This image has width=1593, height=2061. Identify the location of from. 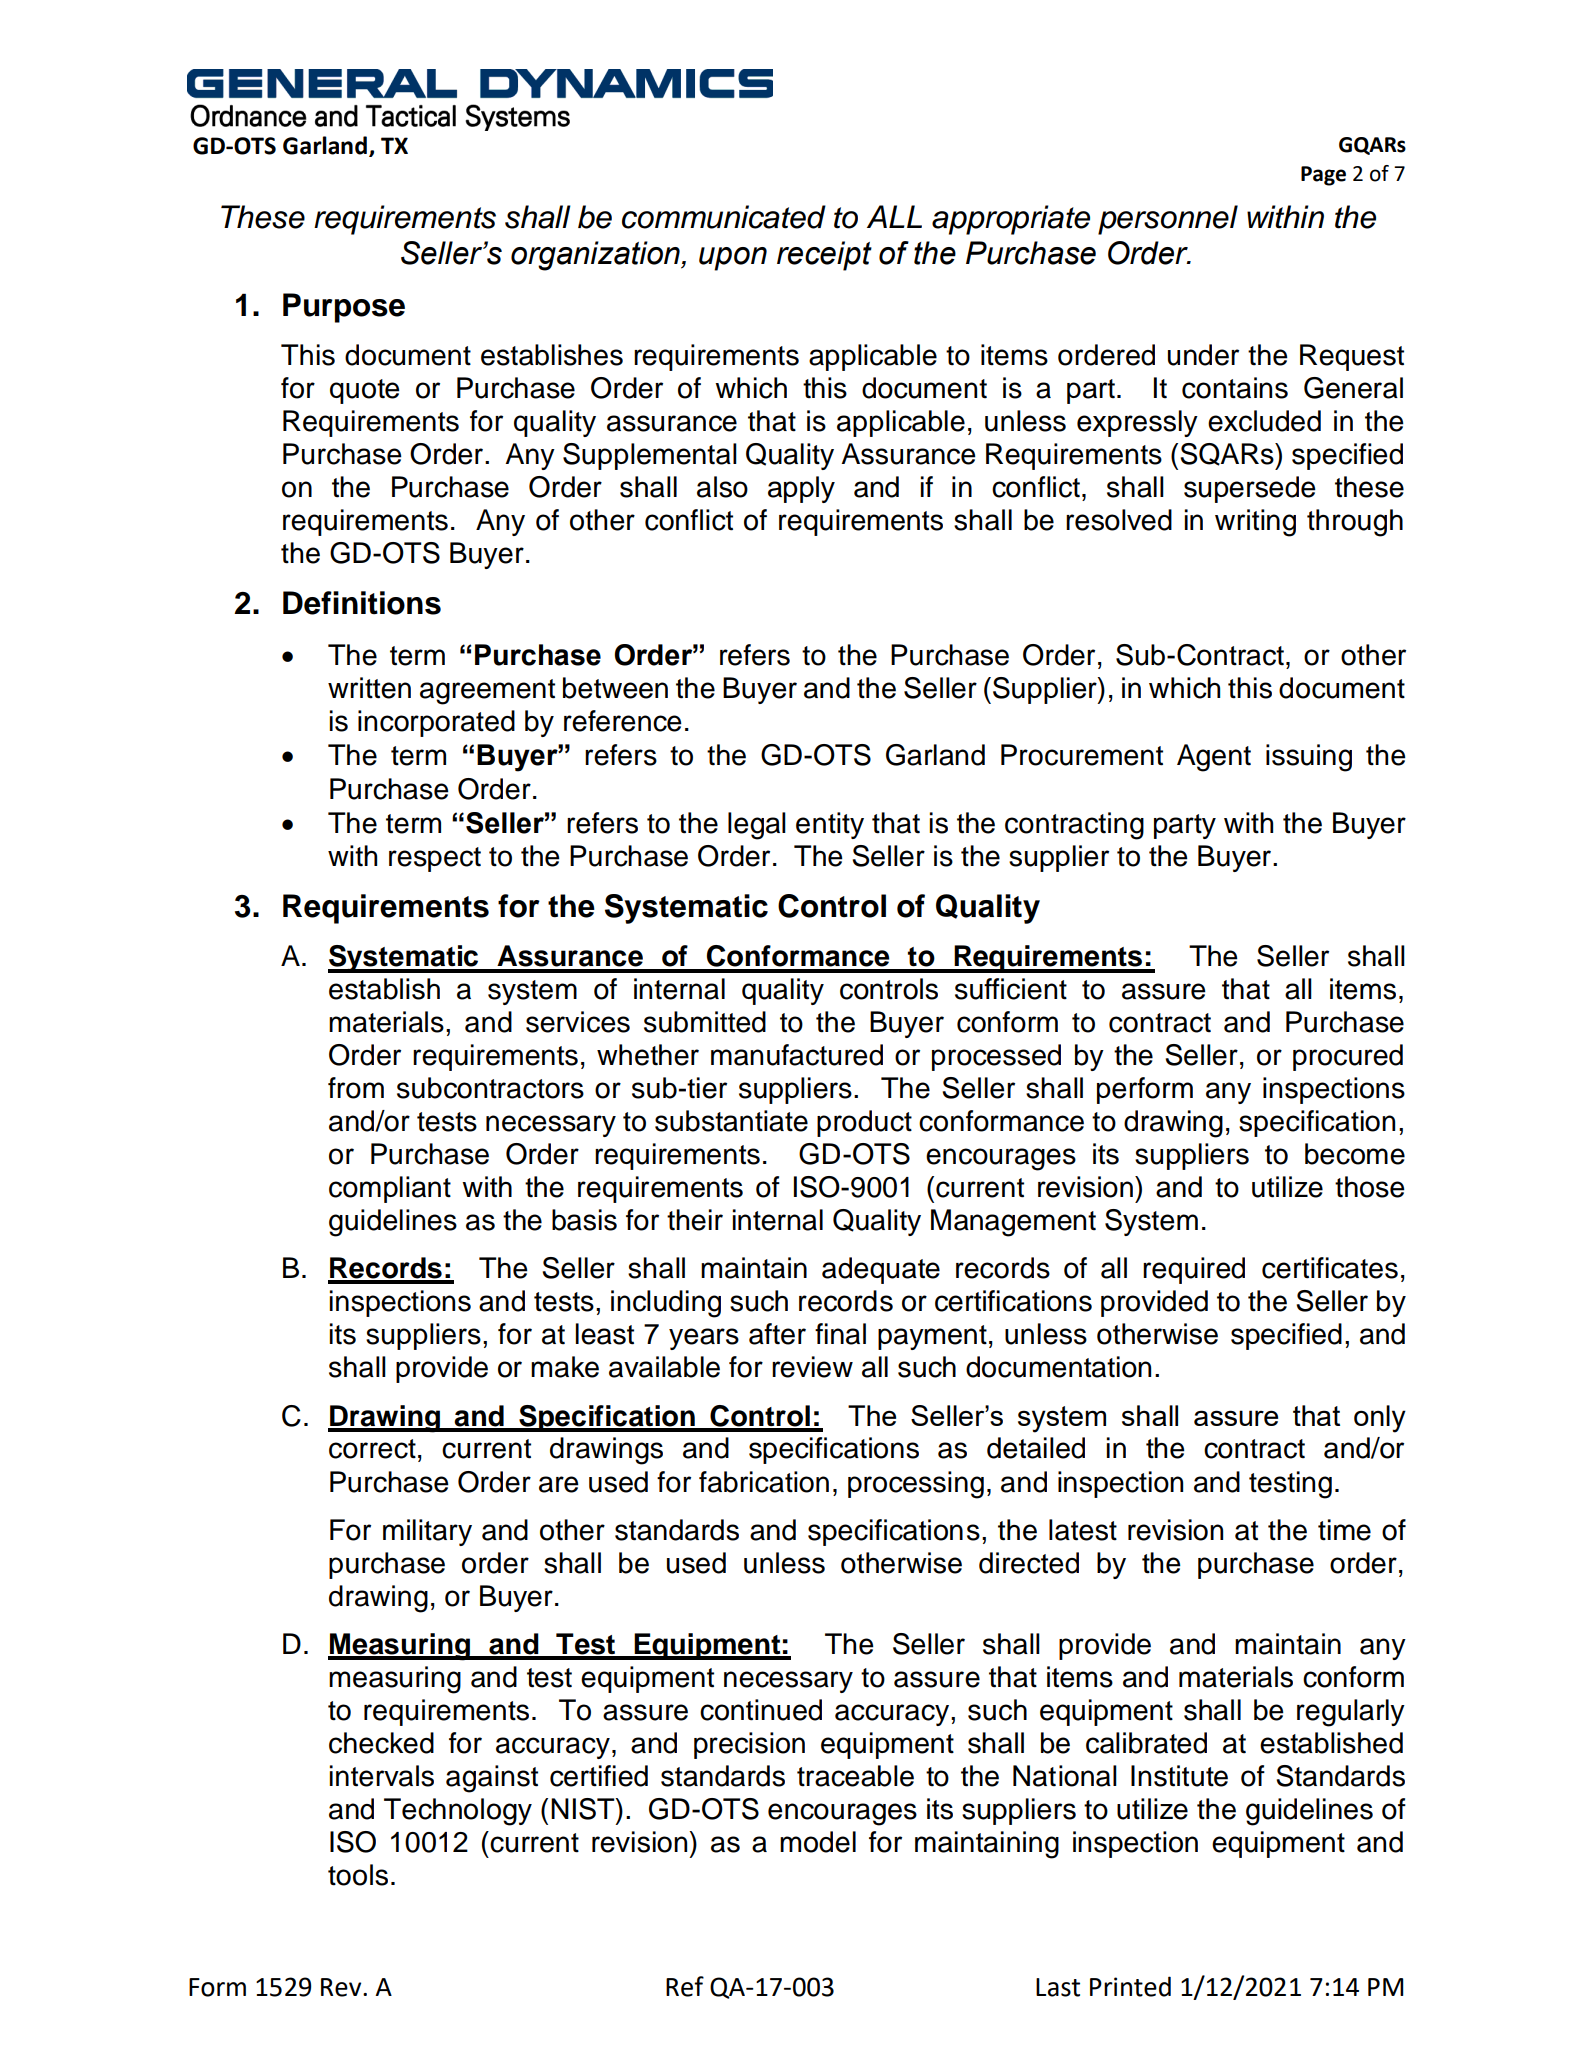
(356, 1088).
